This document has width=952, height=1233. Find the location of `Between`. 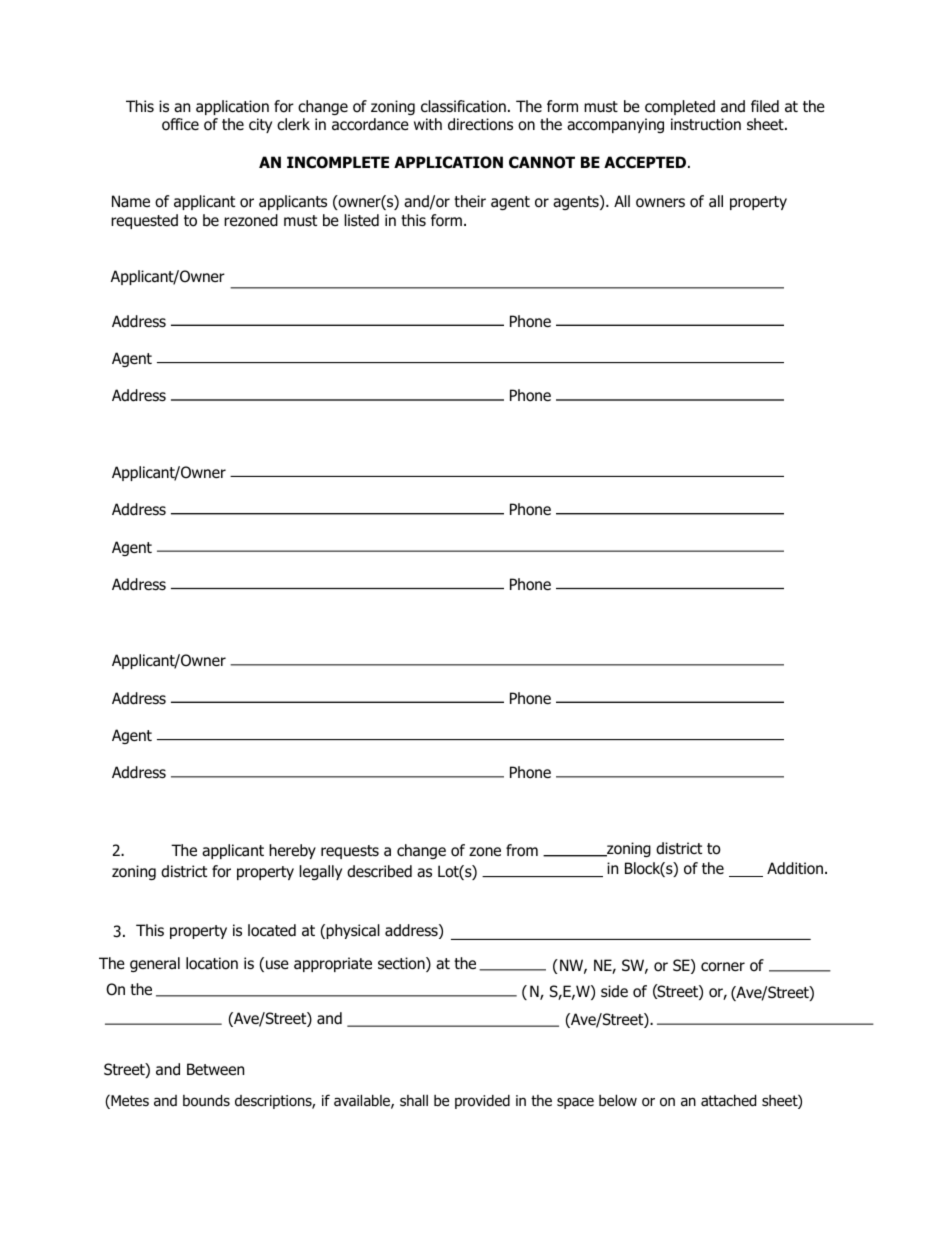

Between is located at coordinates (215, 1069).
